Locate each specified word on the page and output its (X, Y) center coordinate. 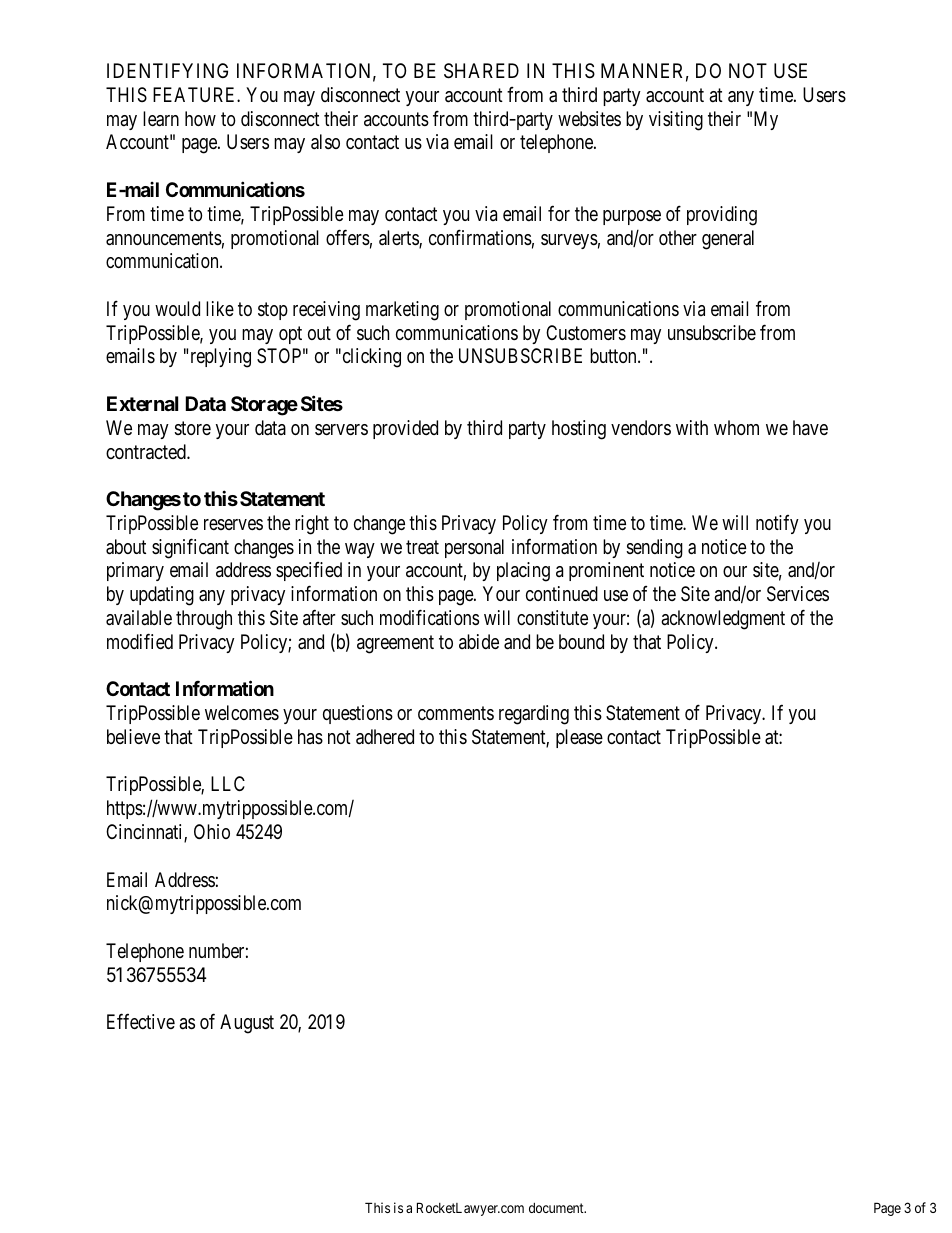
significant (190, 548)
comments (456, 713)
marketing (402, 311)
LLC (228, 783)
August (247, 1024)
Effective (141, 1021)
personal (474, 548)
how (200, 118)
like (220, 308)
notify (777, 524)
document (557, 1208)
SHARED (481, 71)
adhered (385, 737)
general (728, 240)
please (579, 738)
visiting (676, 121)
